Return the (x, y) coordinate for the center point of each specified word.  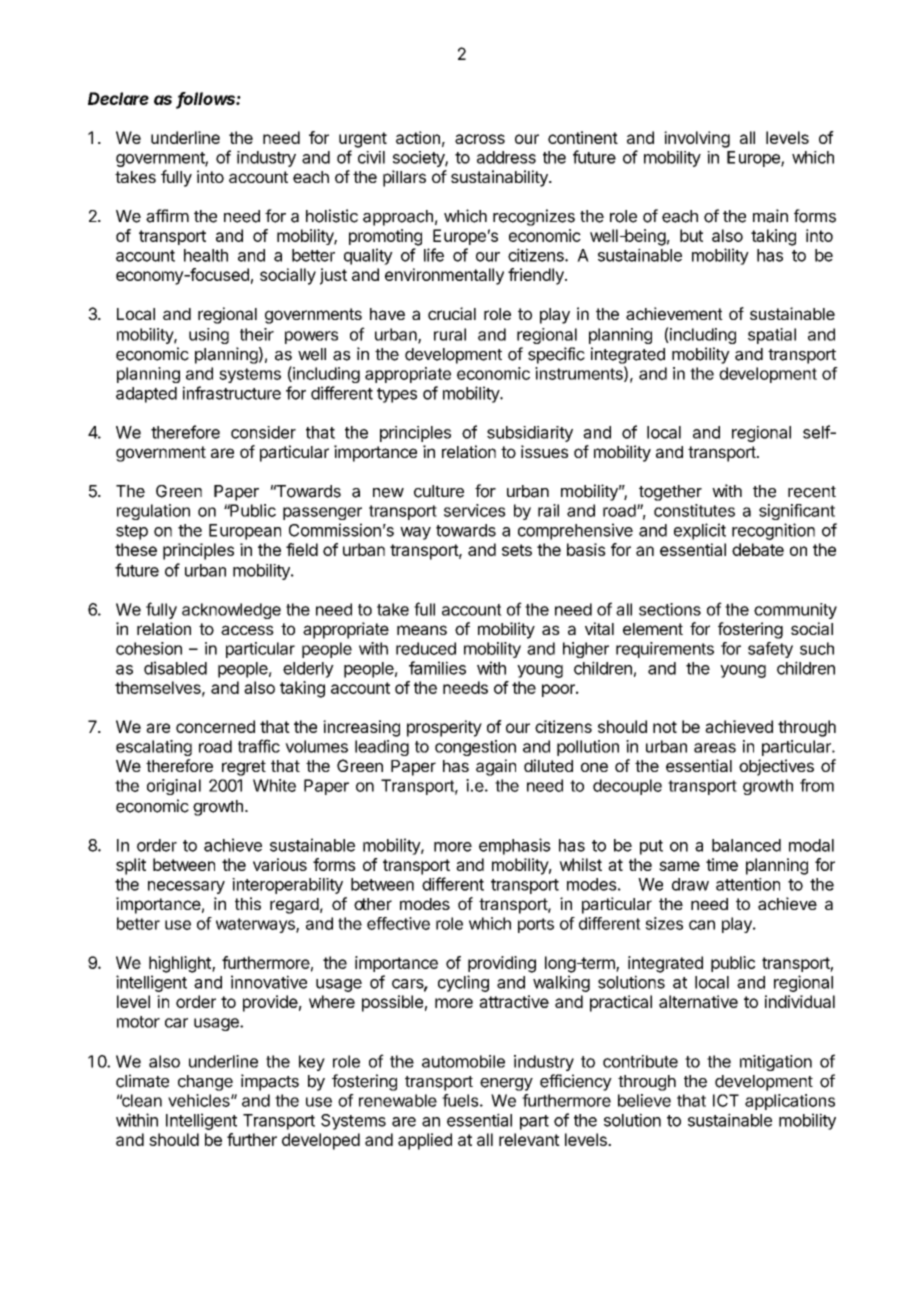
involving (697, 139)
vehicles (200, 1100)
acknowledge (231, 611)
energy (506, 1084)
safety (770, 650)
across (480, 139)
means (422, 630)
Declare (118, 98)
